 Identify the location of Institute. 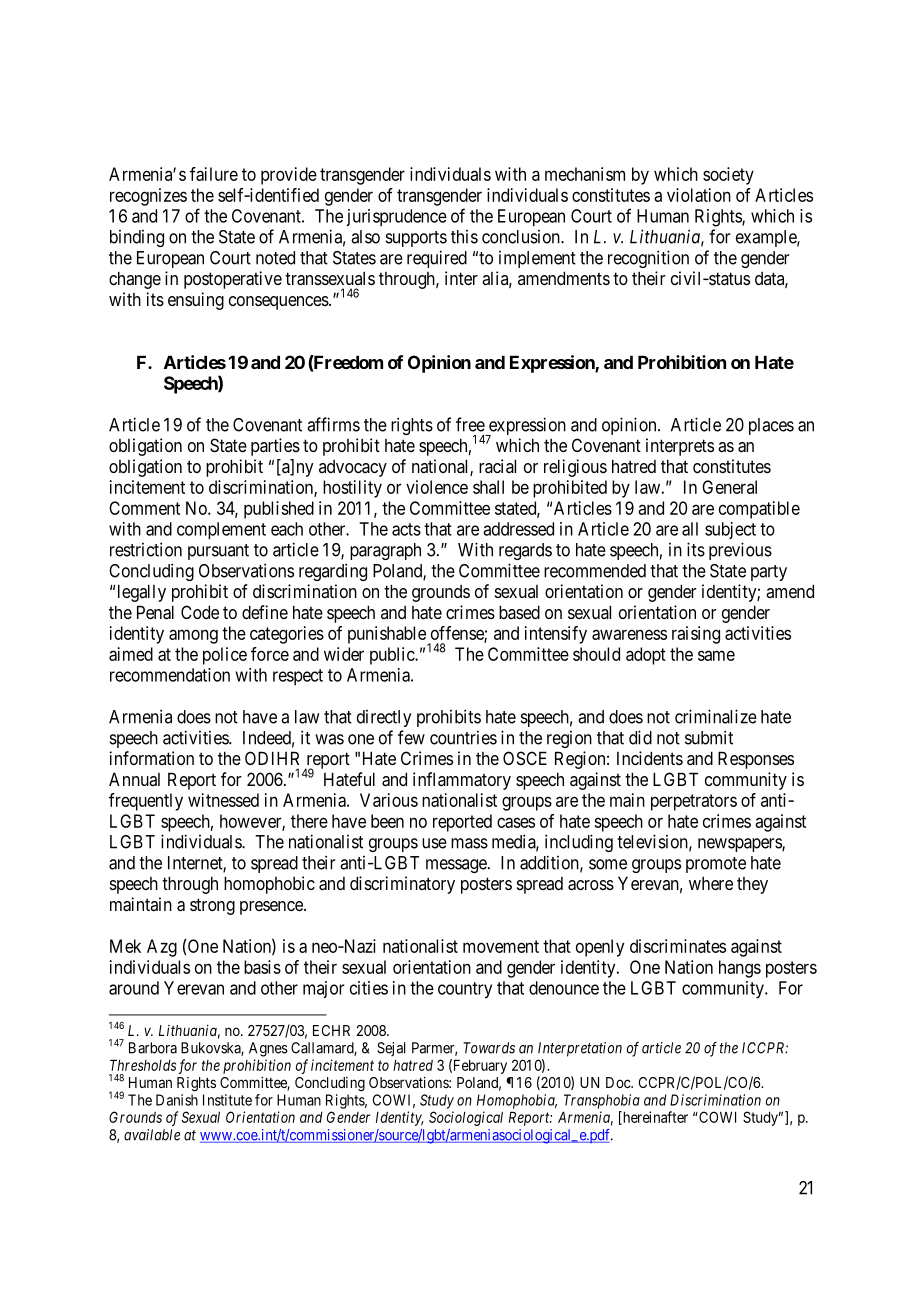
(227, 1100).
